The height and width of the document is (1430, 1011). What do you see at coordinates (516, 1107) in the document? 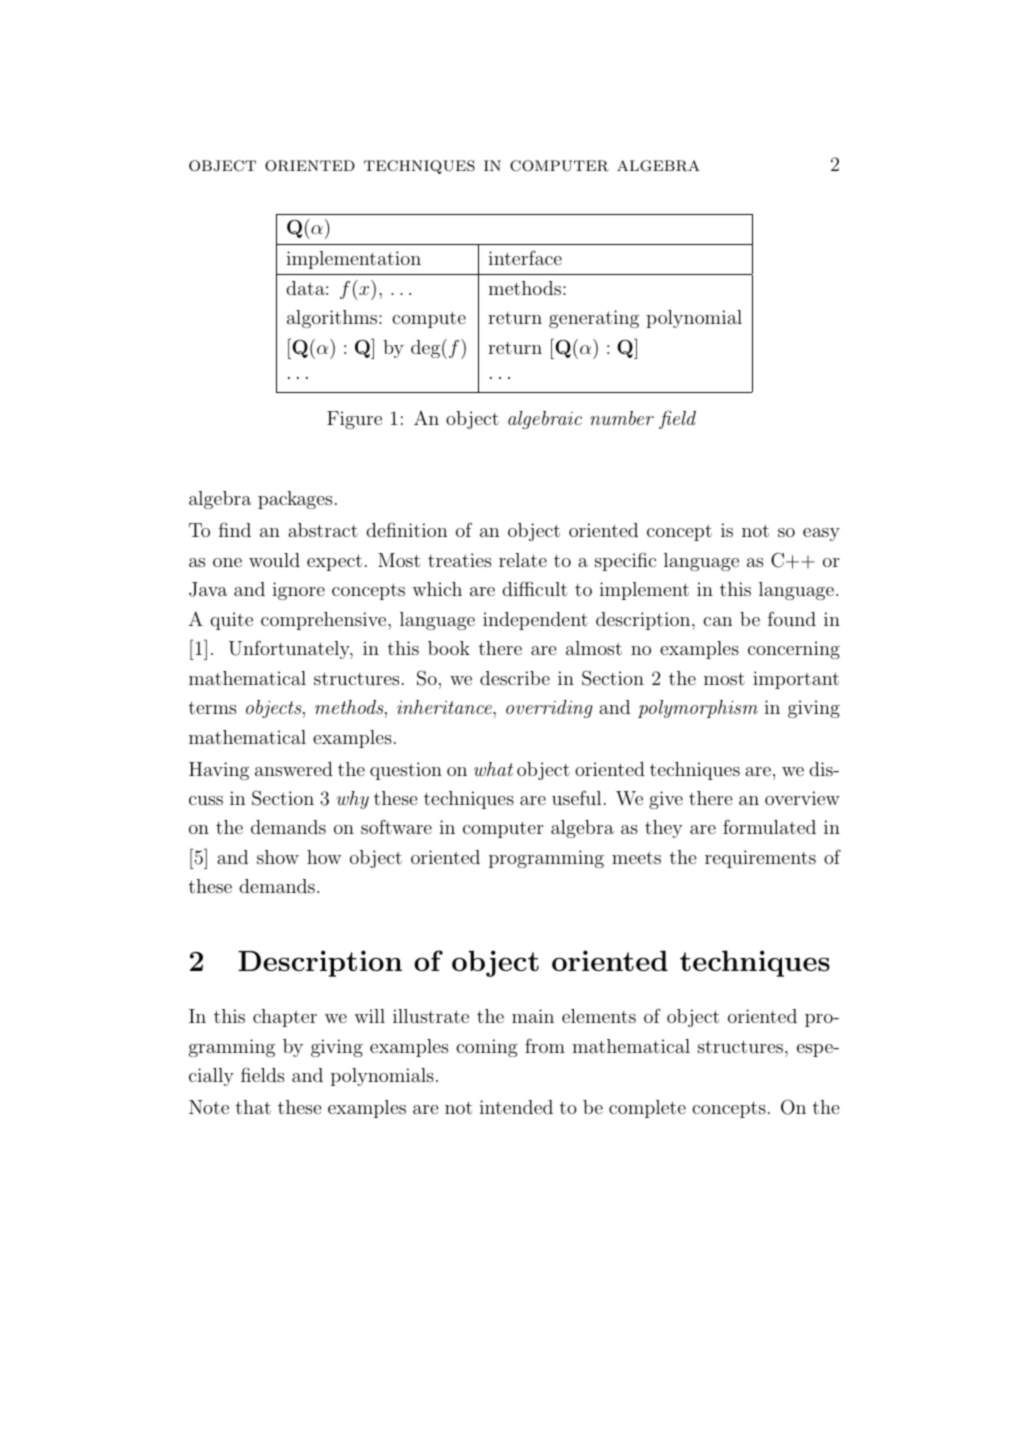
I see `intended` at bounding box center [516, 1107].
